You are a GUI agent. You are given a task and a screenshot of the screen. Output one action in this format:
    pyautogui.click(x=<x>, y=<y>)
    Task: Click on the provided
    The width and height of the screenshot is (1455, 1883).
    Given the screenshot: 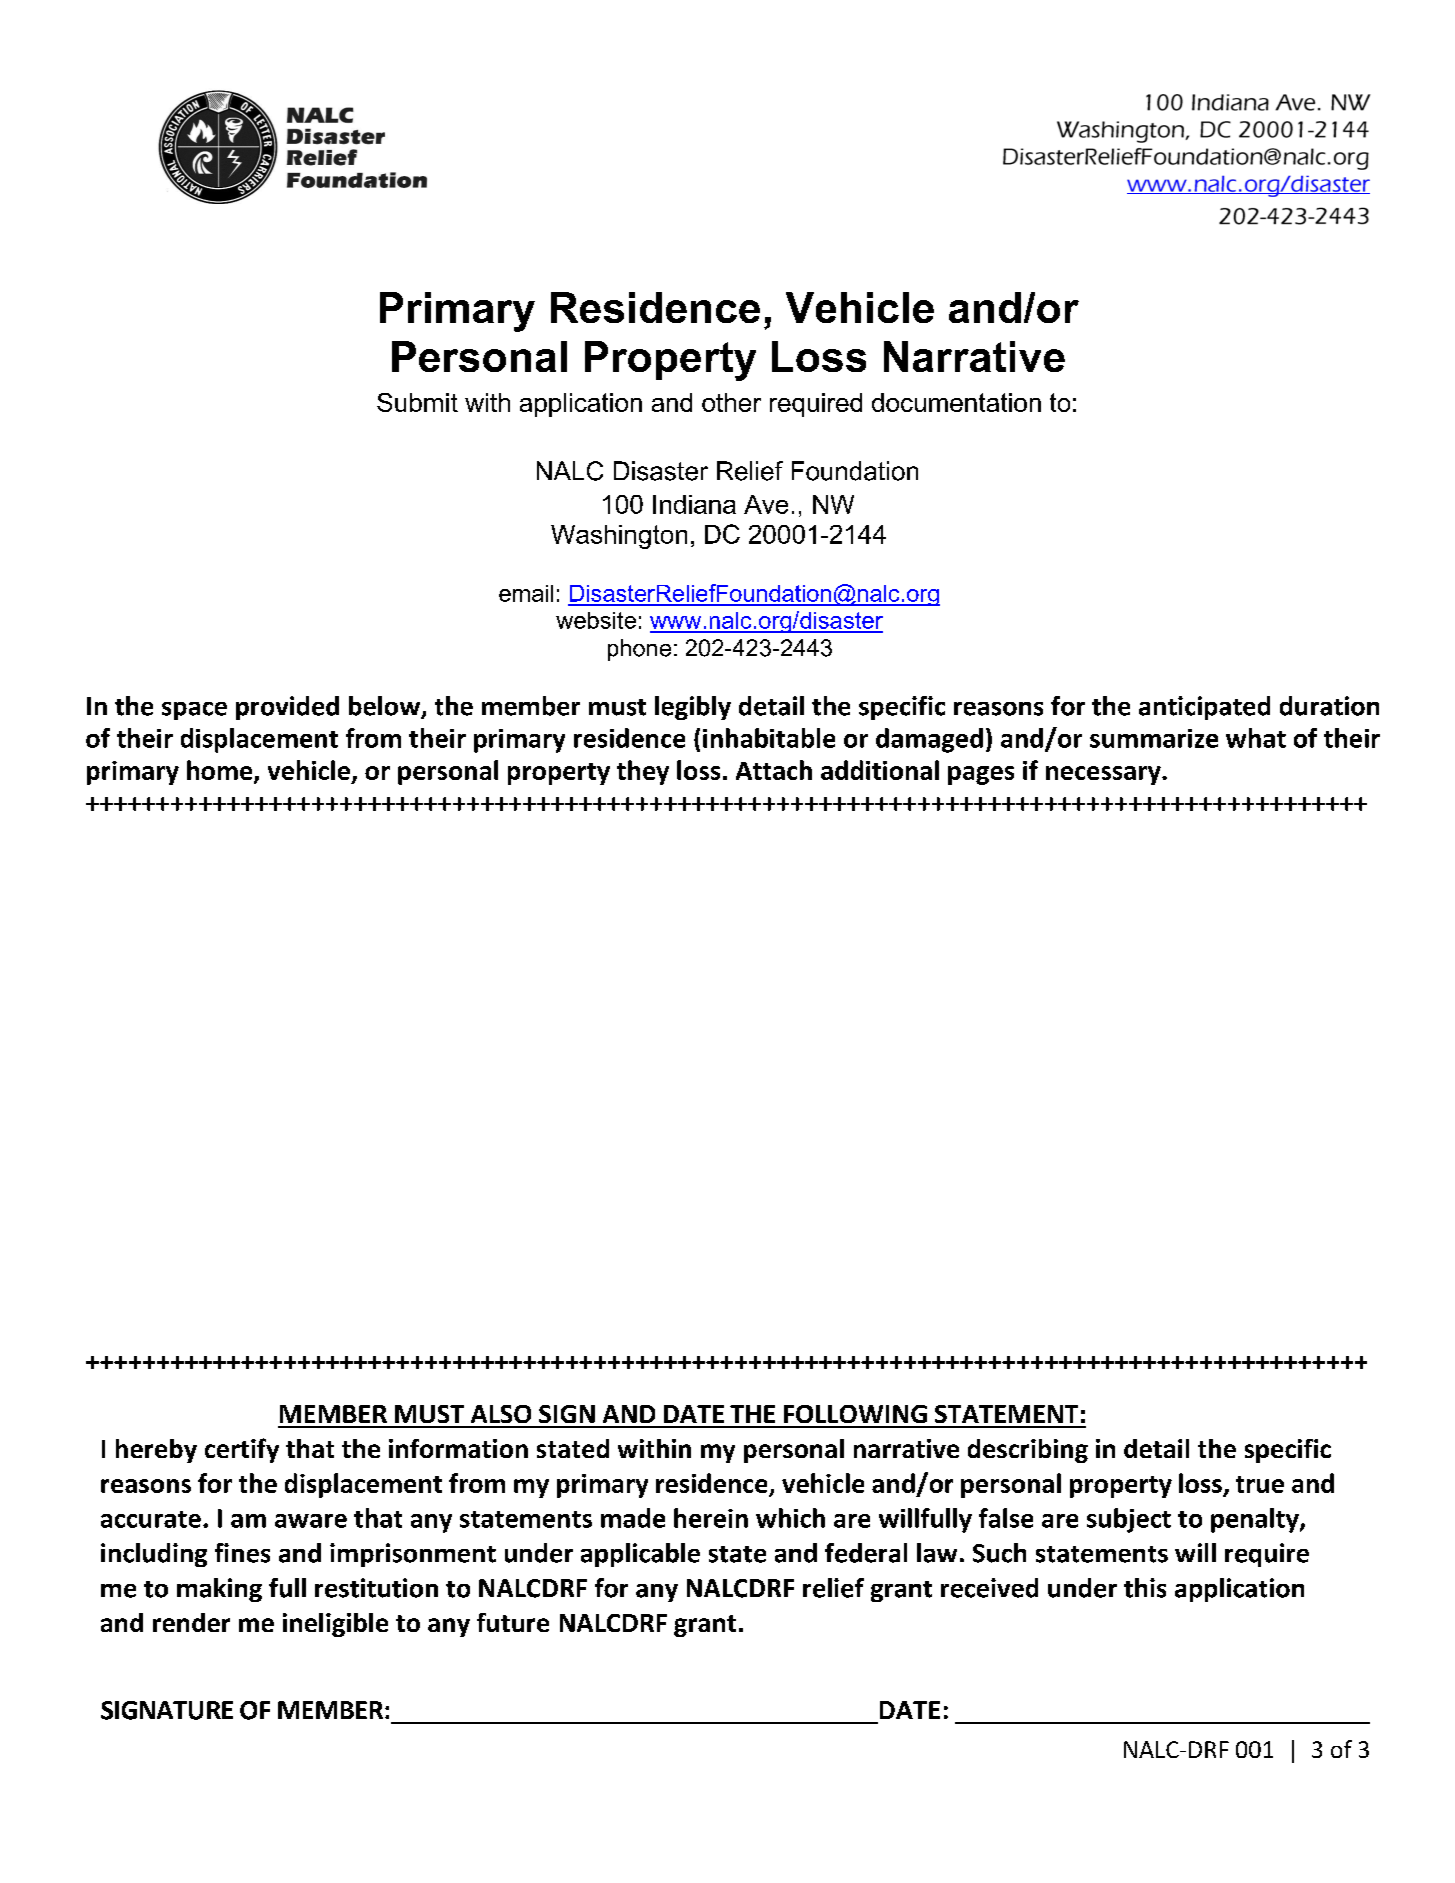 What is the action you would take?
    pyautogui.click(x=287, y=708)
